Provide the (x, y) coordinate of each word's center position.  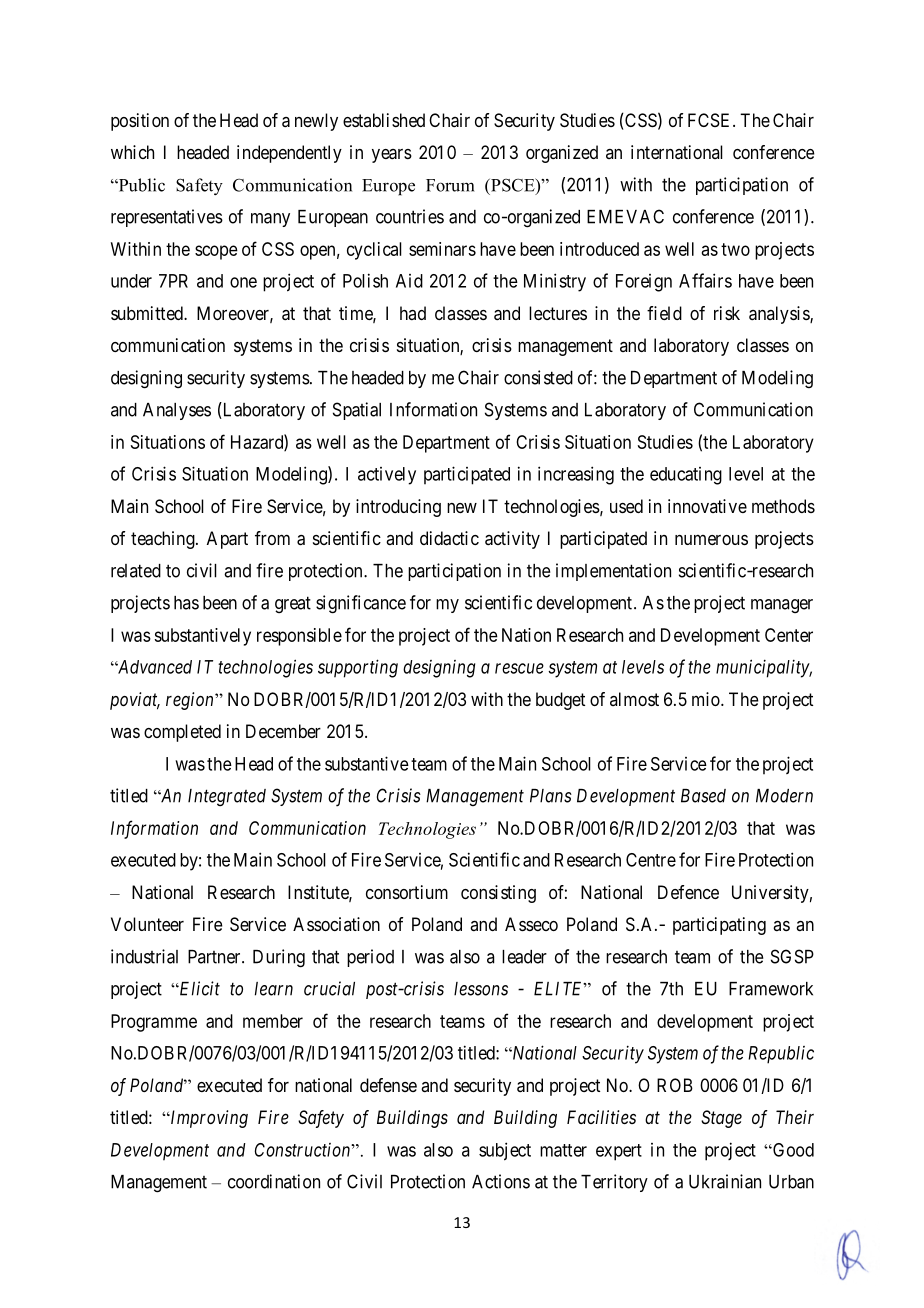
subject (505, 1151)
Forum (450, 185)
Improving (208, 1119)
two (735, 249)
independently (289, 154)
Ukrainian (725, 1181)
